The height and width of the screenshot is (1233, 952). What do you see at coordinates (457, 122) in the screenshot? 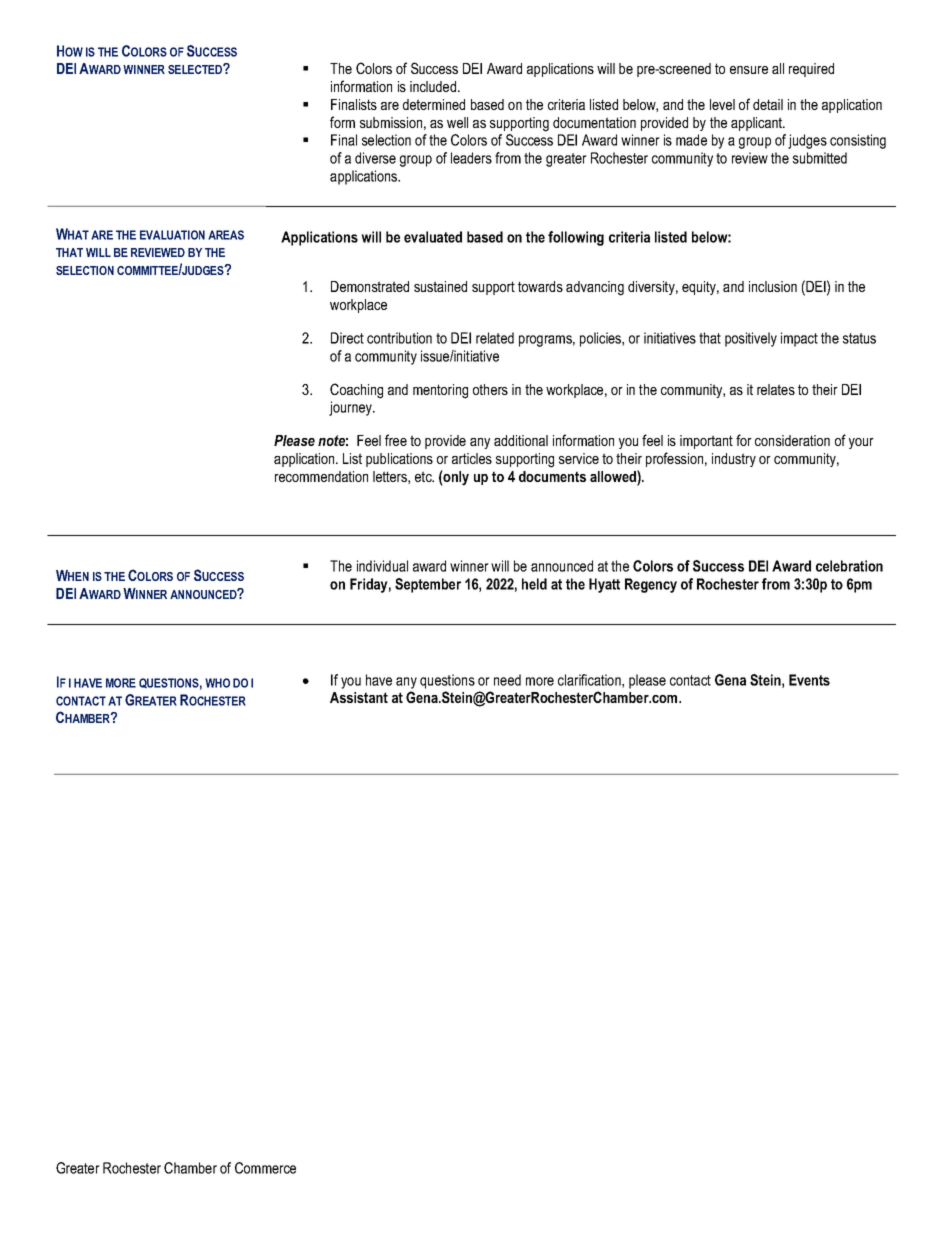
I see `well` at bounding box center [457, 122].
